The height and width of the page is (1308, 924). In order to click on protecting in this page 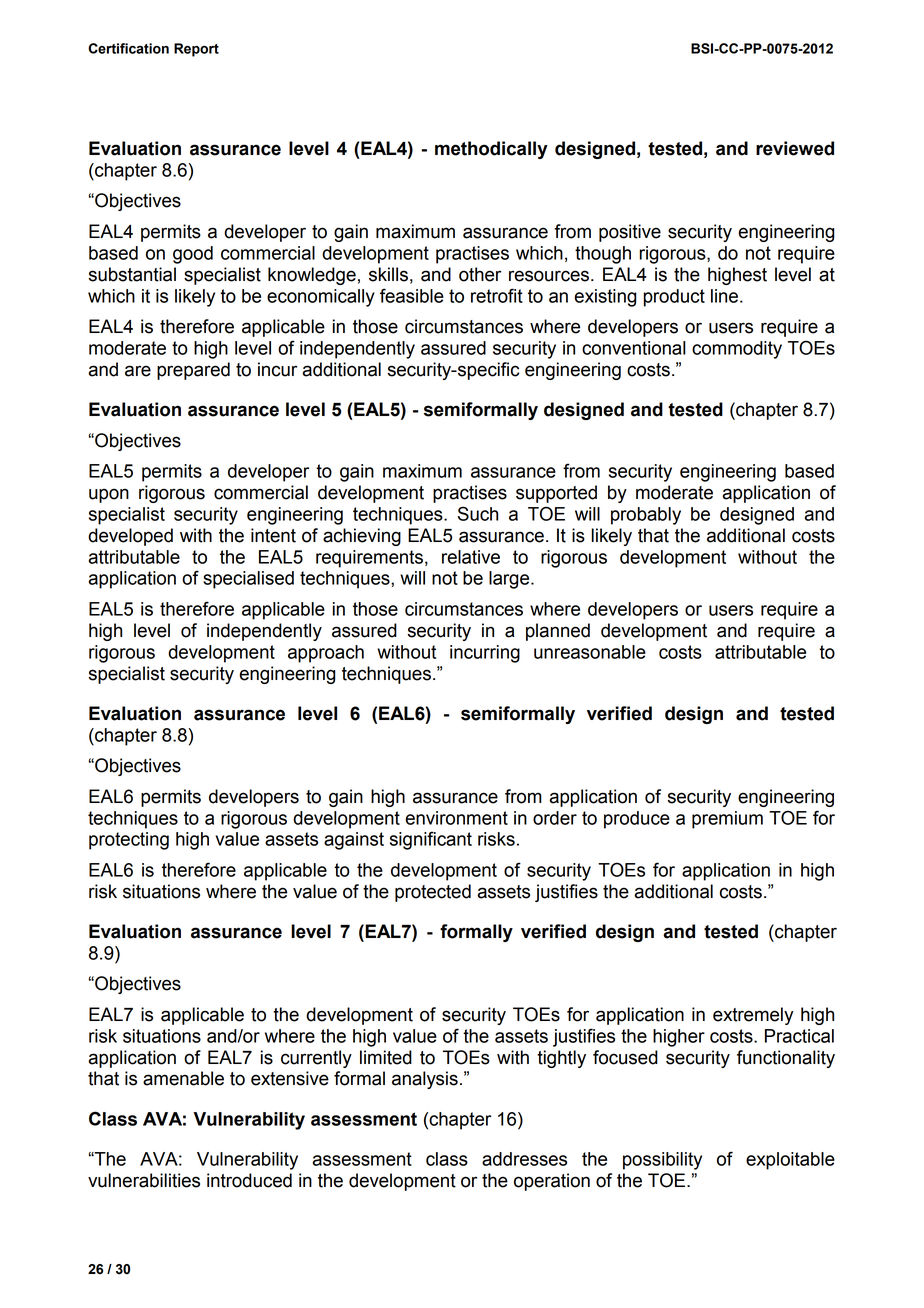, I will do `click(129, 841)`.
